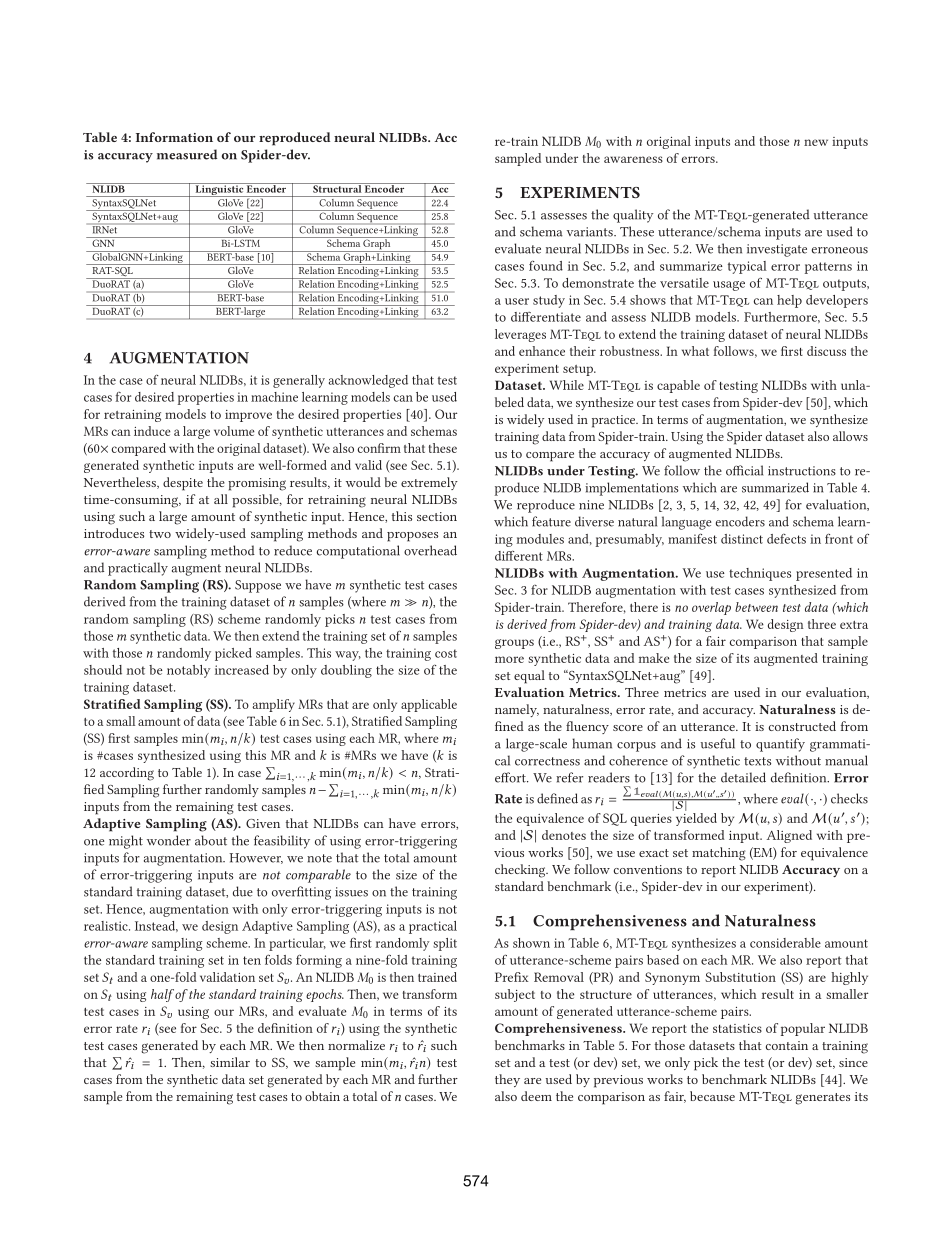 Image resolution: width=952 pixels, height=1233 pixels. I want to click on new, so click(816, 142).
